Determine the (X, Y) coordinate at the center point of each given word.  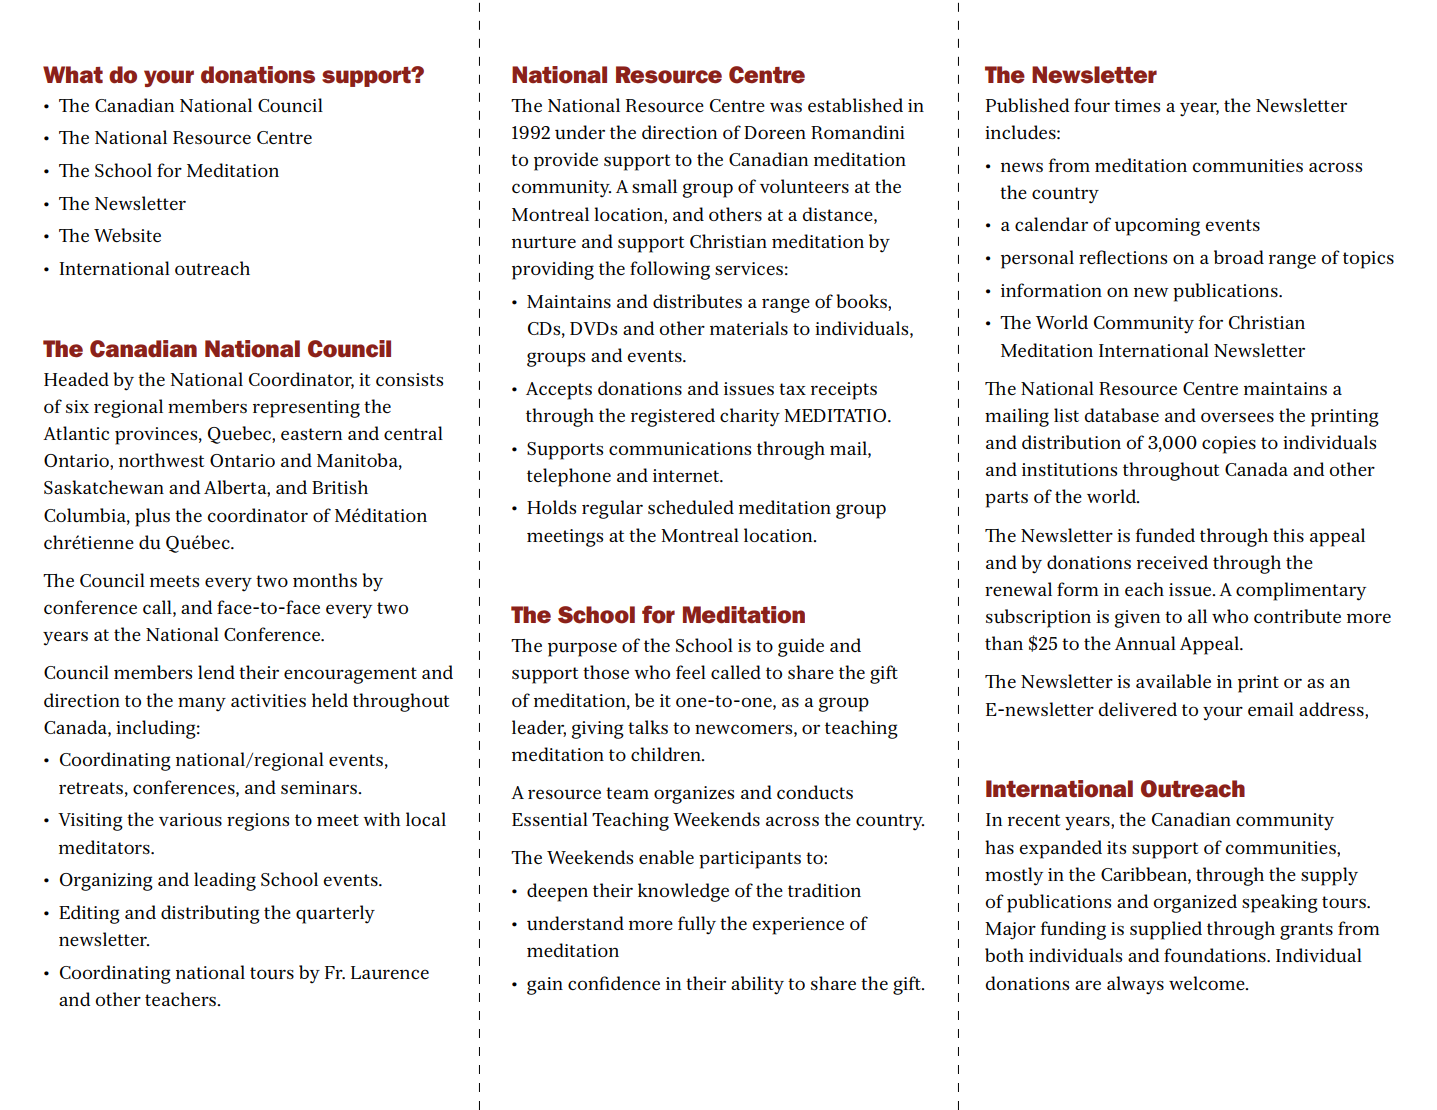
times (1137, 105)
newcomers (745, 729)
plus (152, 517)
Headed (76, 379)
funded (1165, 535)
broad (1239, 257)
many (202, 704)
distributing (210, 914)
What (73, 74)
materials (749, 328)
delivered (1137, 709)
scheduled (691, 507)
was (786, 107)
